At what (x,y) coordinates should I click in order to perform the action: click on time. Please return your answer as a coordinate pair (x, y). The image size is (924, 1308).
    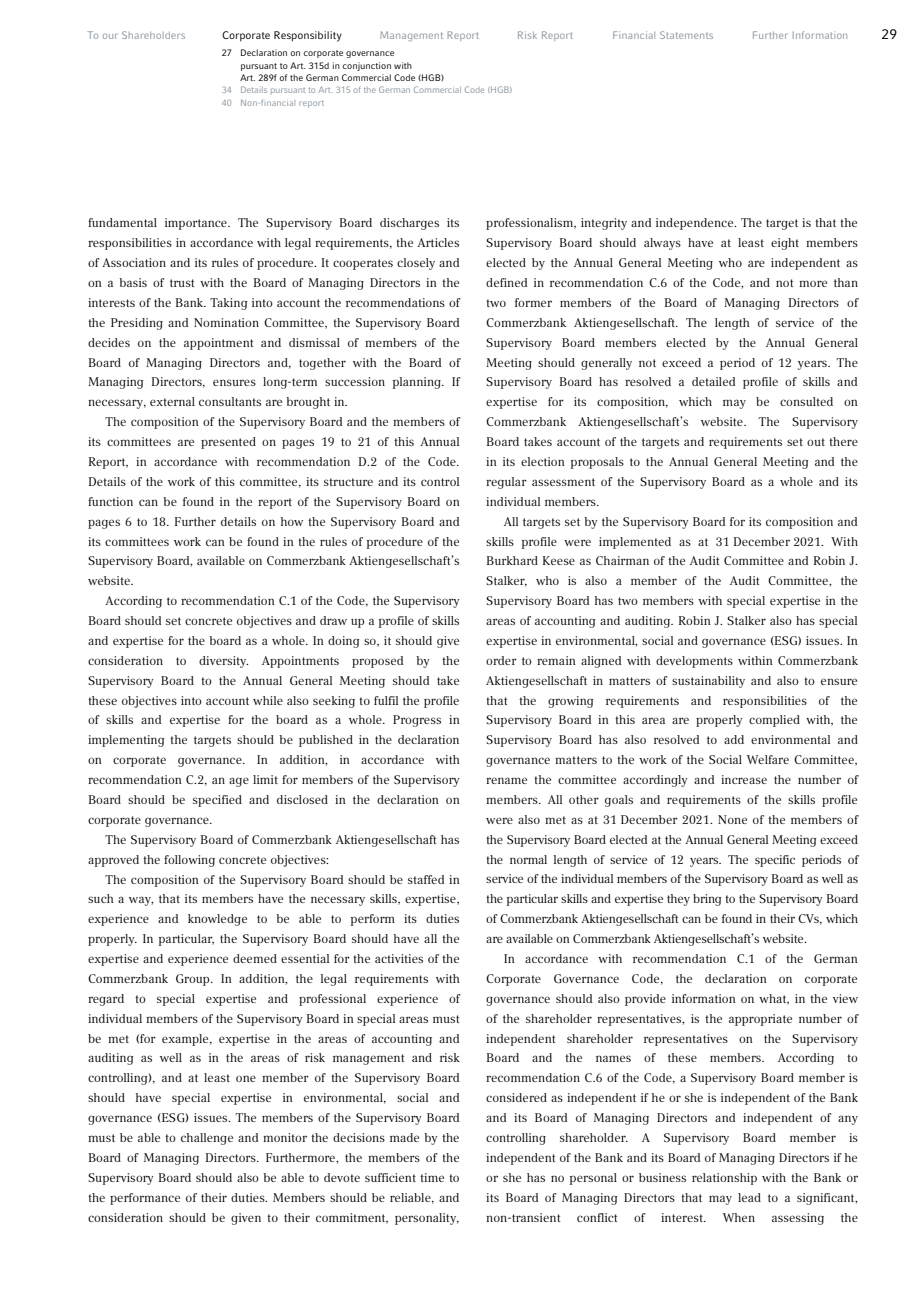
    Looking at the image, I should click on (432, 1177).
